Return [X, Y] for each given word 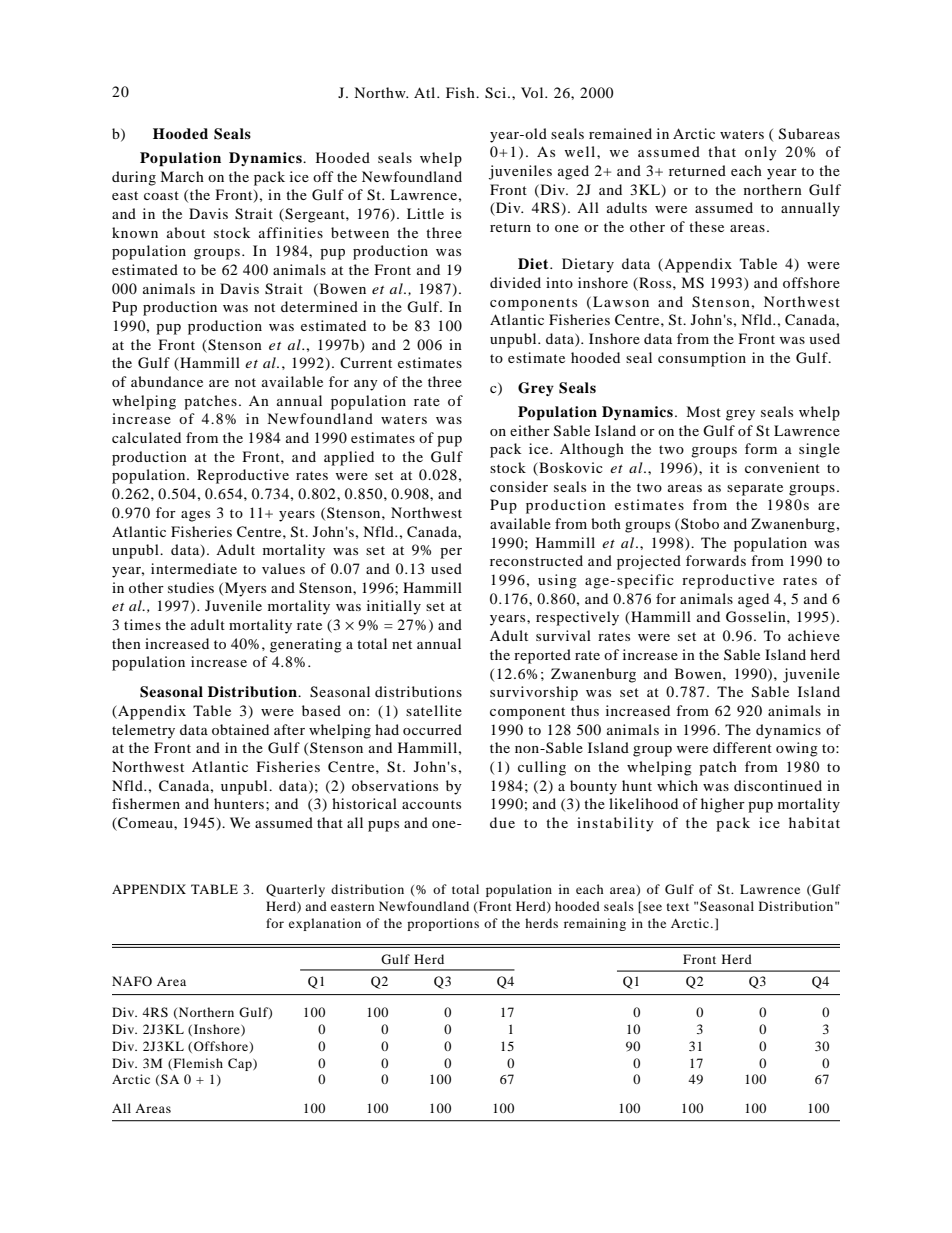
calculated [146, 437]
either [530, 430]
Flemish [197, 1064]
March [182, 176]
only [761, 153]
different [742, 747]
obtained [240, 729]
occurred [432, 729]
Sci [497, 93]
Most [703, 411]
